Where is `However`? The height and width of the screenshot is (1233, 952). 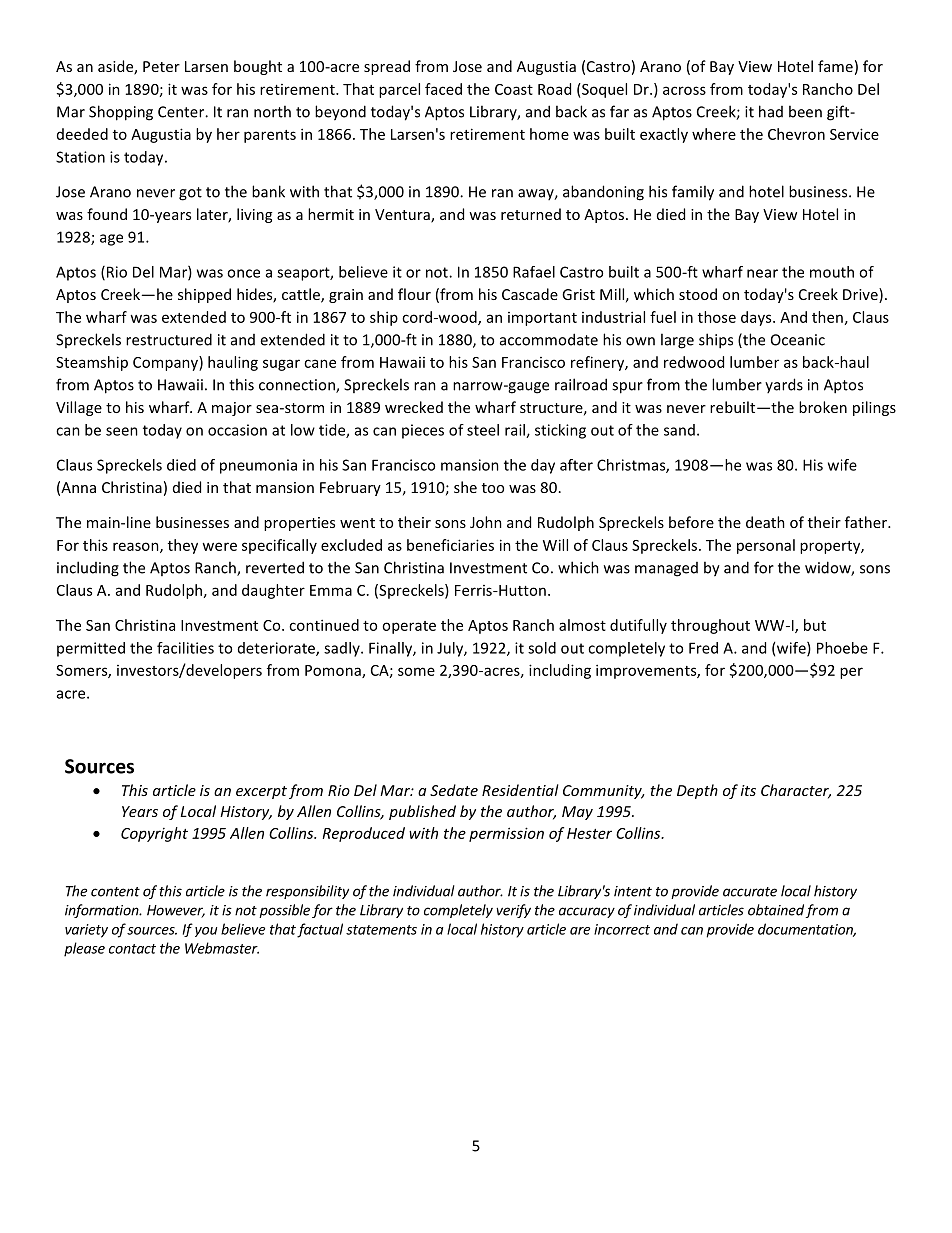
However is located at coordinates (176, 911).
